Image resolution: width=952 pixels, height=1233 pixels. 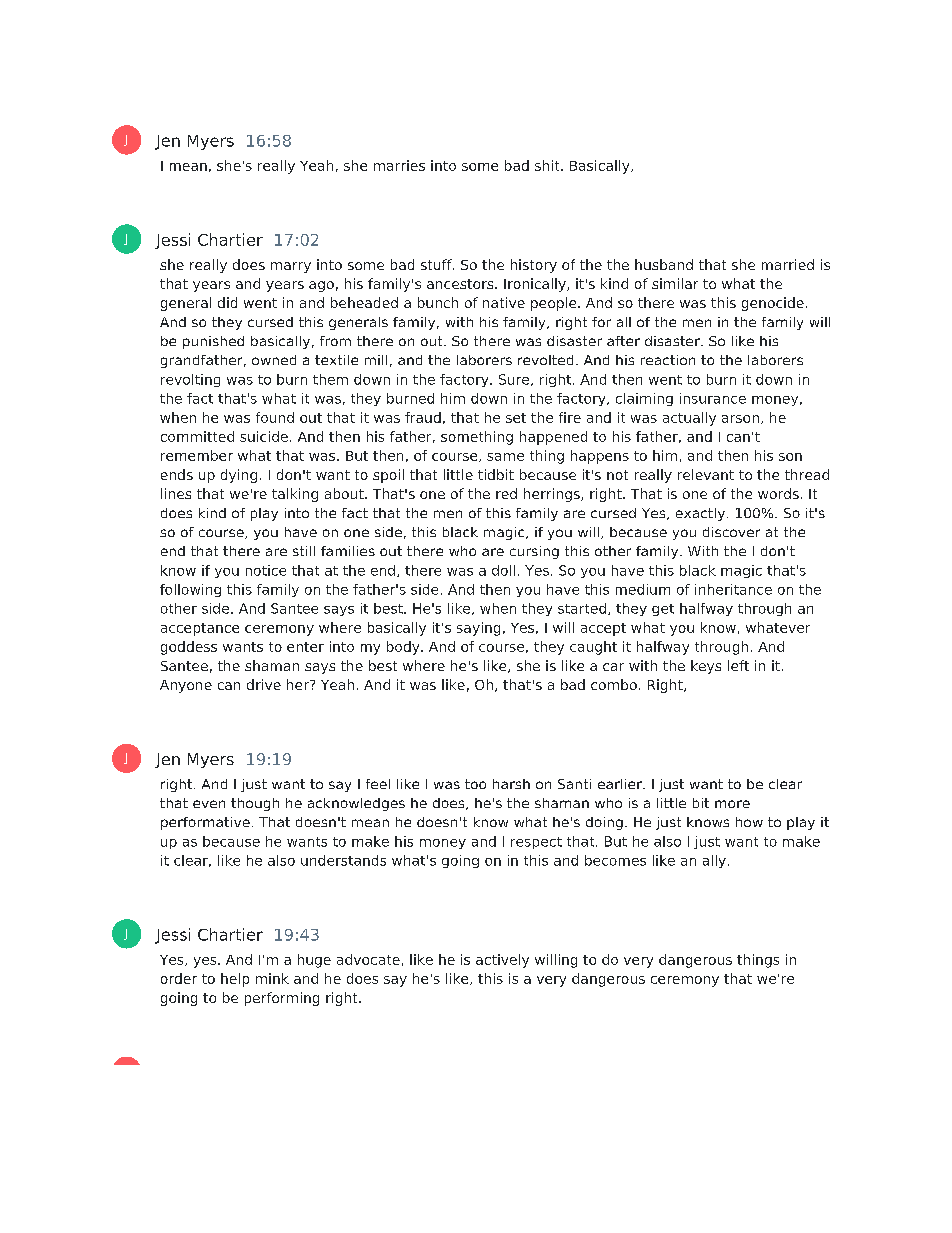 What do you see at coordinates (733, 589) in the document?
I see `inheritance` at bounding box center [733, 589].
